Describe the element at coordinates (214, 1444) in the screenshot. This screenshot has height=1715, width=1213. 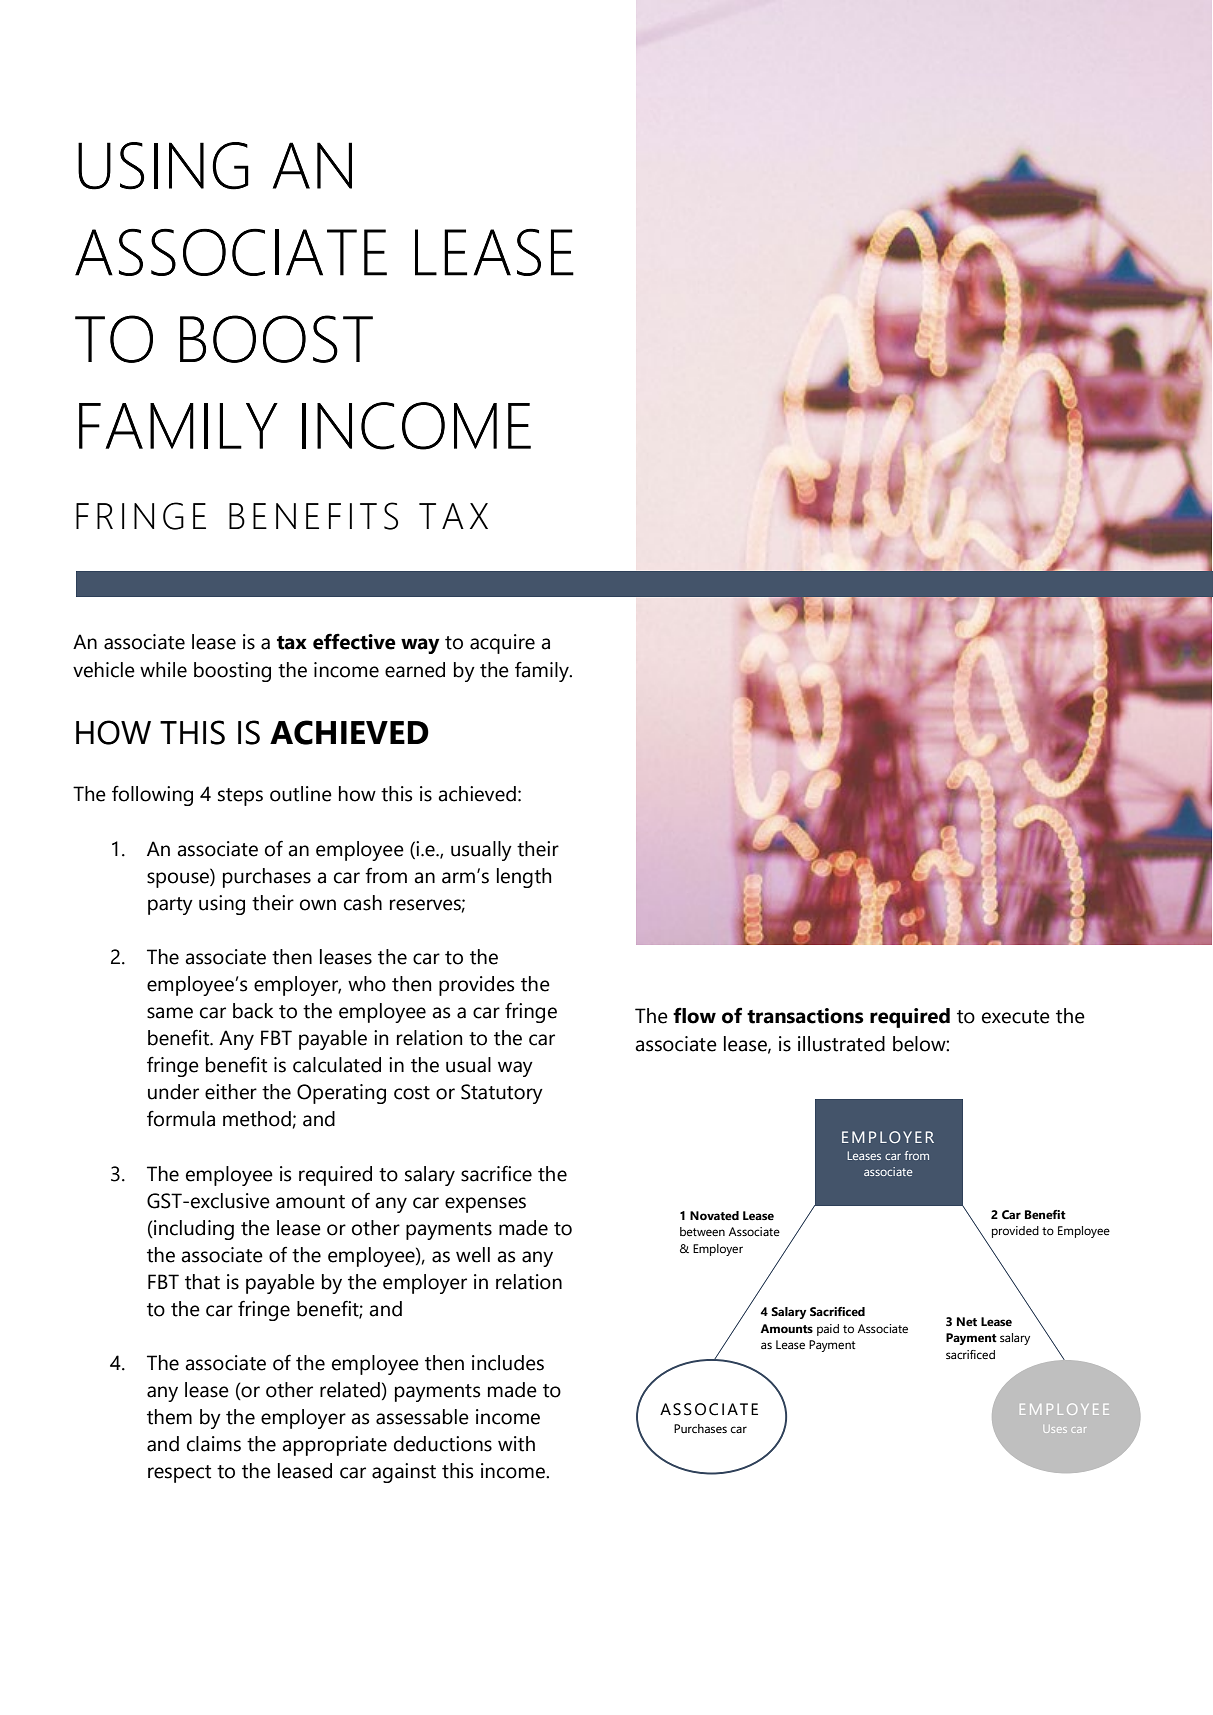
I see `claims` at that location.
